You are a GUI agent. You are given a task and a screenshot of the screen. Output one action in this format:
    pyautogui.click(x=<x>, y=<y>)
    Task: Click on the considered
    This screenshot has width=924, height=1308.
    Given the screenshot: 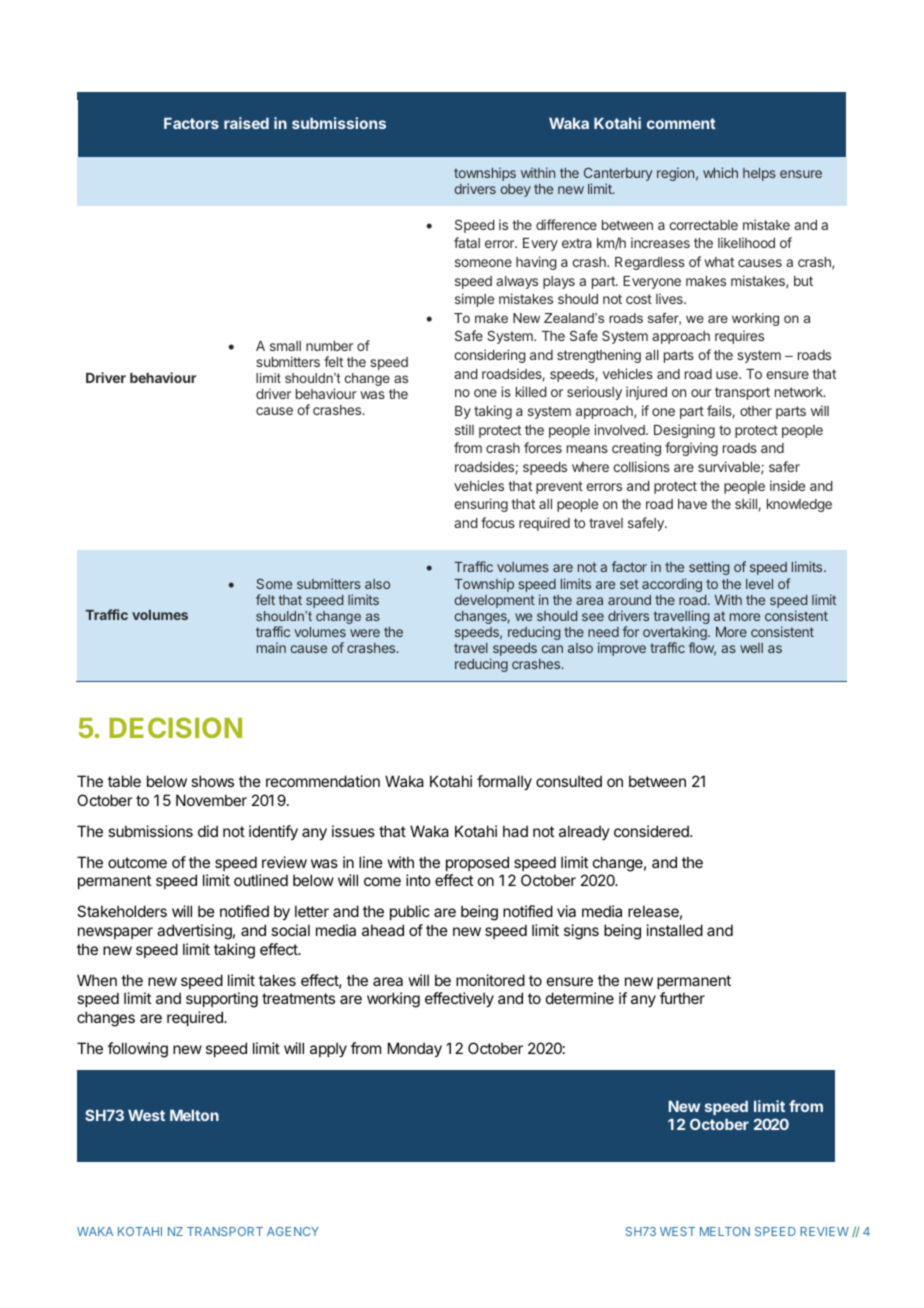 What is the action you would take?
    pyautogui.click(x=652, y=831)
